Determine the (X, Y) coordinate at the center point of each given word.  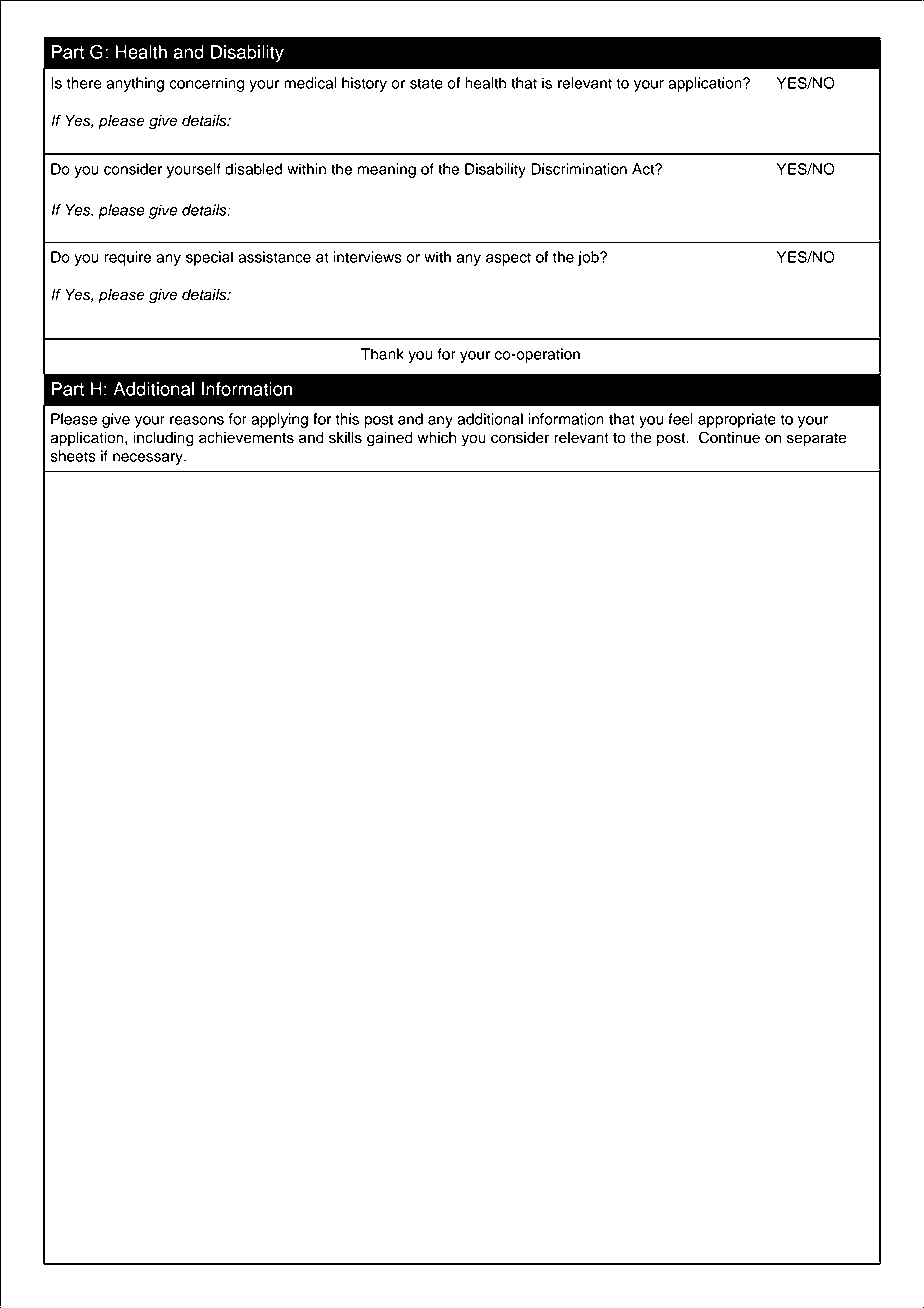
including (164, 439)
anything (135, 84)
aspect (508, 259)
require (127, 258)
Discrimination (579, 169)
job (589, 258)
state (426, 83)
